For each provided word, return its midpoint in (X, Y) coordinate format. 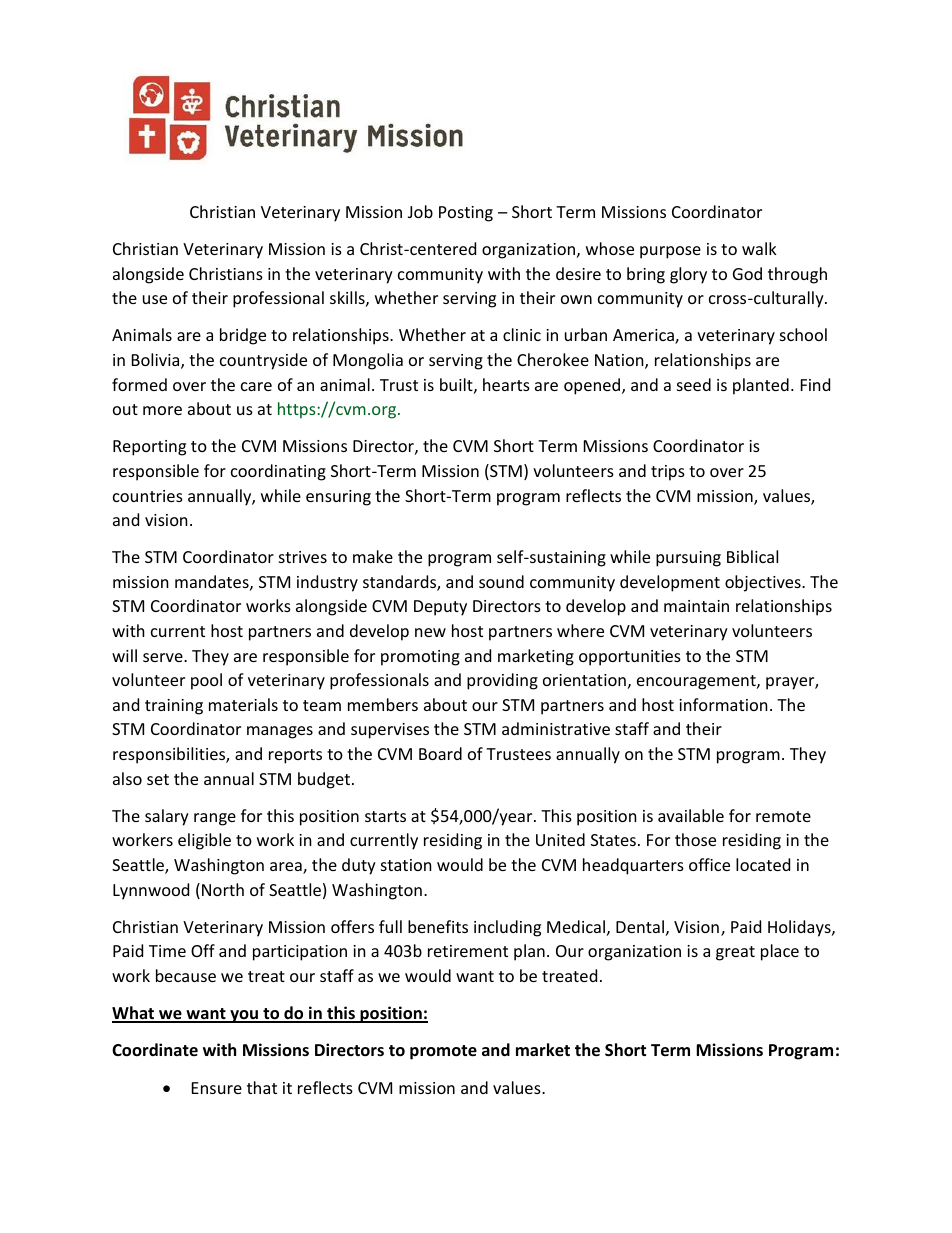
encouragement (697, 682)
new (430, 632)
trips (668, 473)
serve (164, 657)
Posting (466, 214)
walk (759, 248)
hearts (506, 384)
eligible (204, 841)
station (406, 865)
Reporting (149, 448)
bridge (243, 336)
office (709, 864)
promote (443, 1052)
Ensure (217, 1088)
